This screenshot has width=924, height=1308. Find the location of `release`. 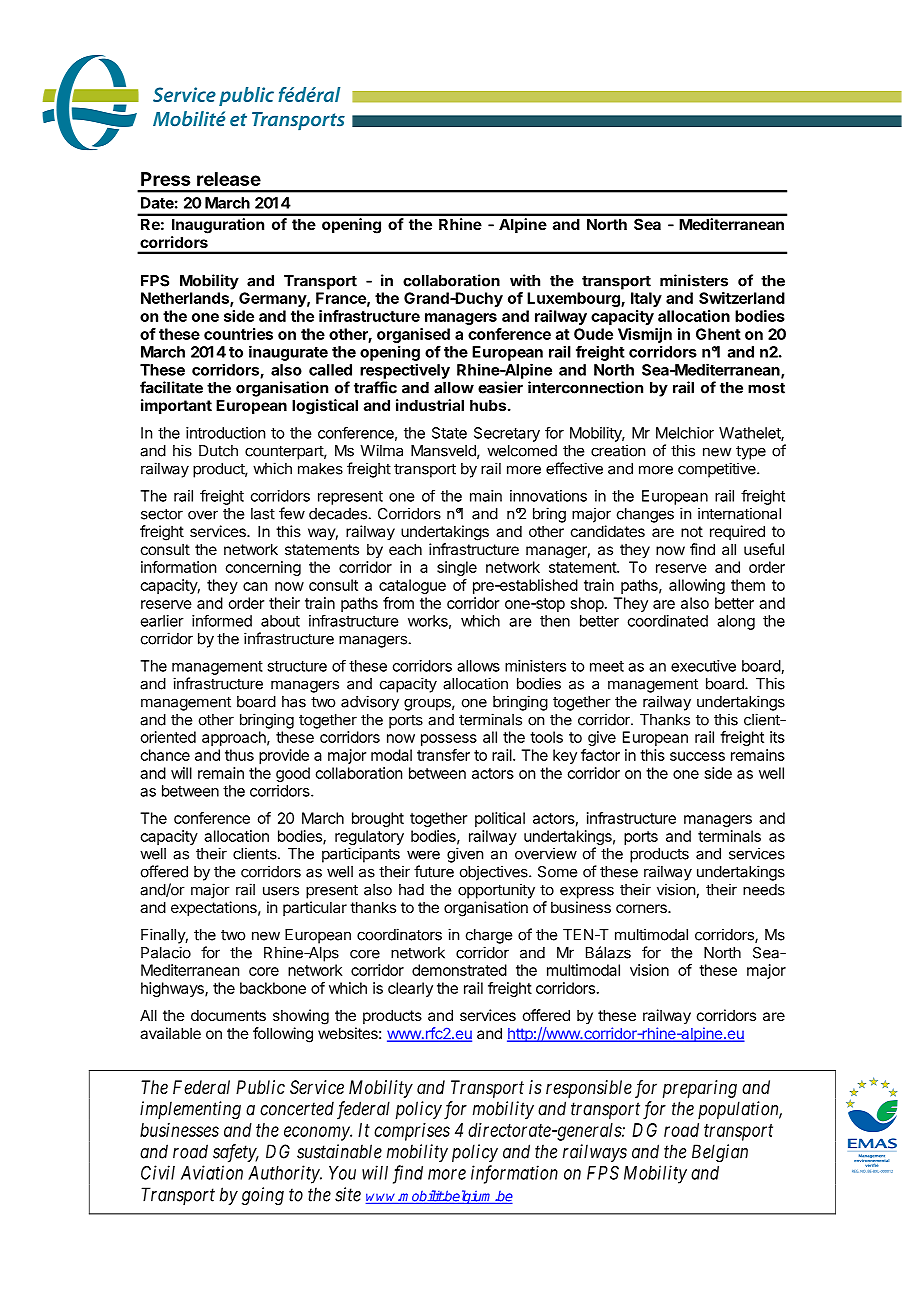

release is located at coordinates (229, 179).
